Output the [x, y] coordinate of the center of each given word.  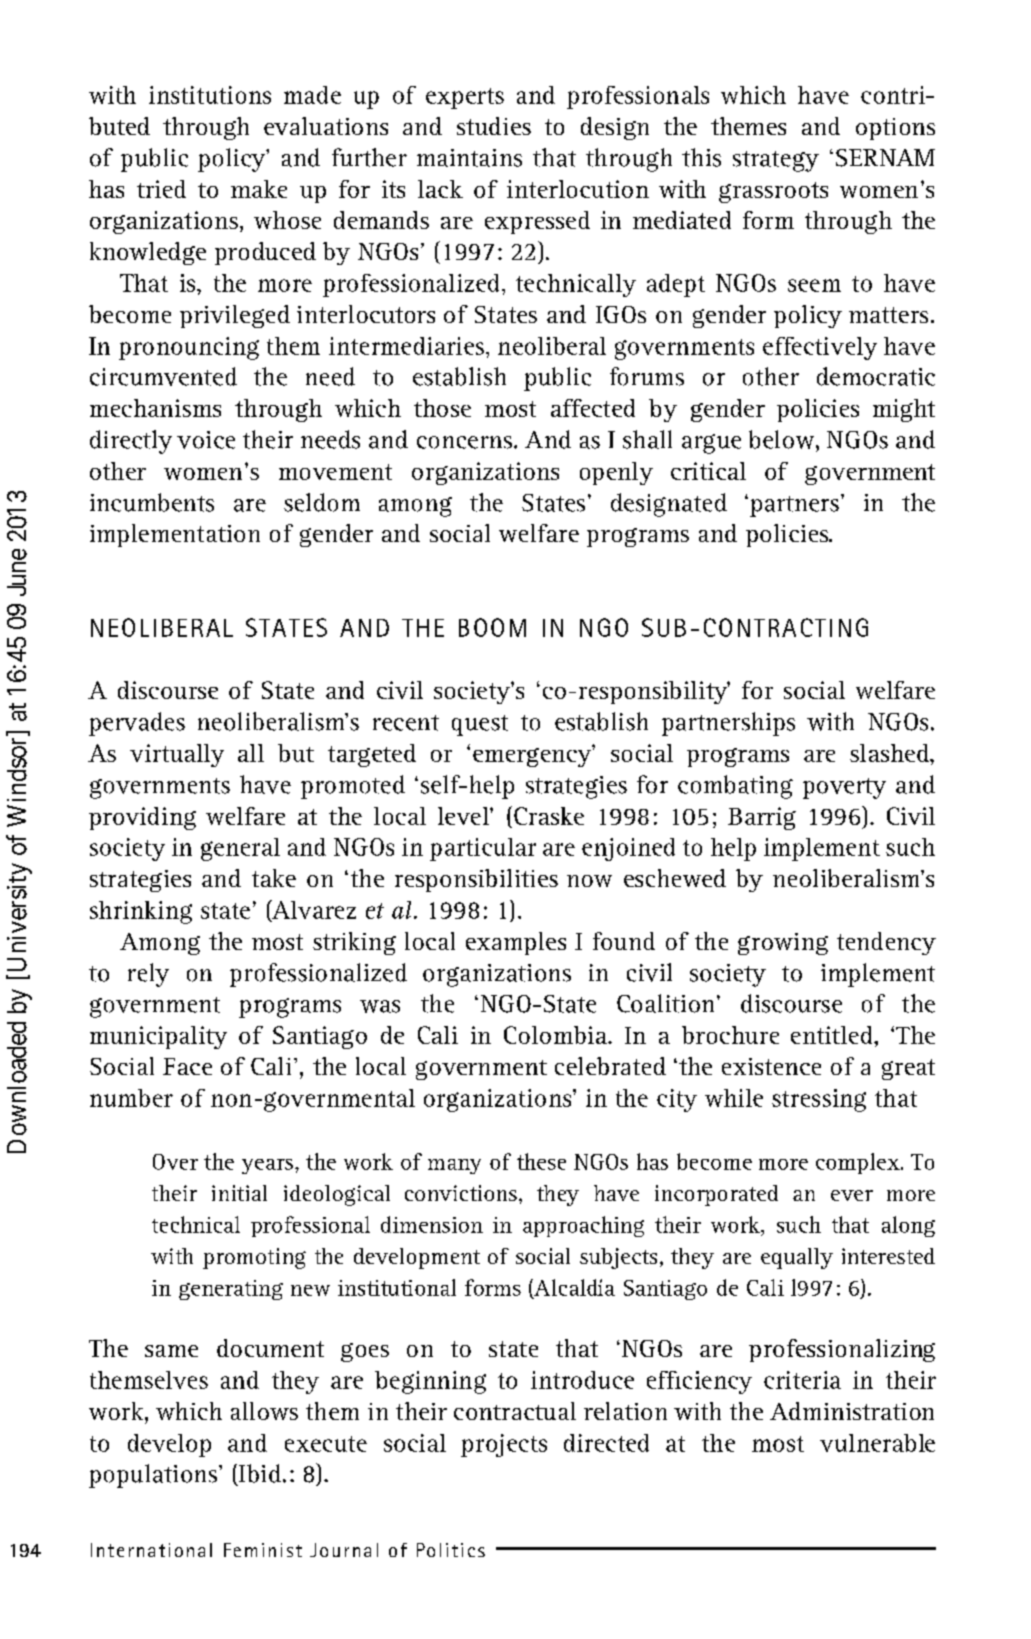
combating [735, 787]
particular [483, 849]
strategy [776, 161]
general [240, 849]
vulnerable [877, 1443]
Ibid [258, 1474]
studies [494, 126]
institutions [210, 95]
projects [504, 1445]
